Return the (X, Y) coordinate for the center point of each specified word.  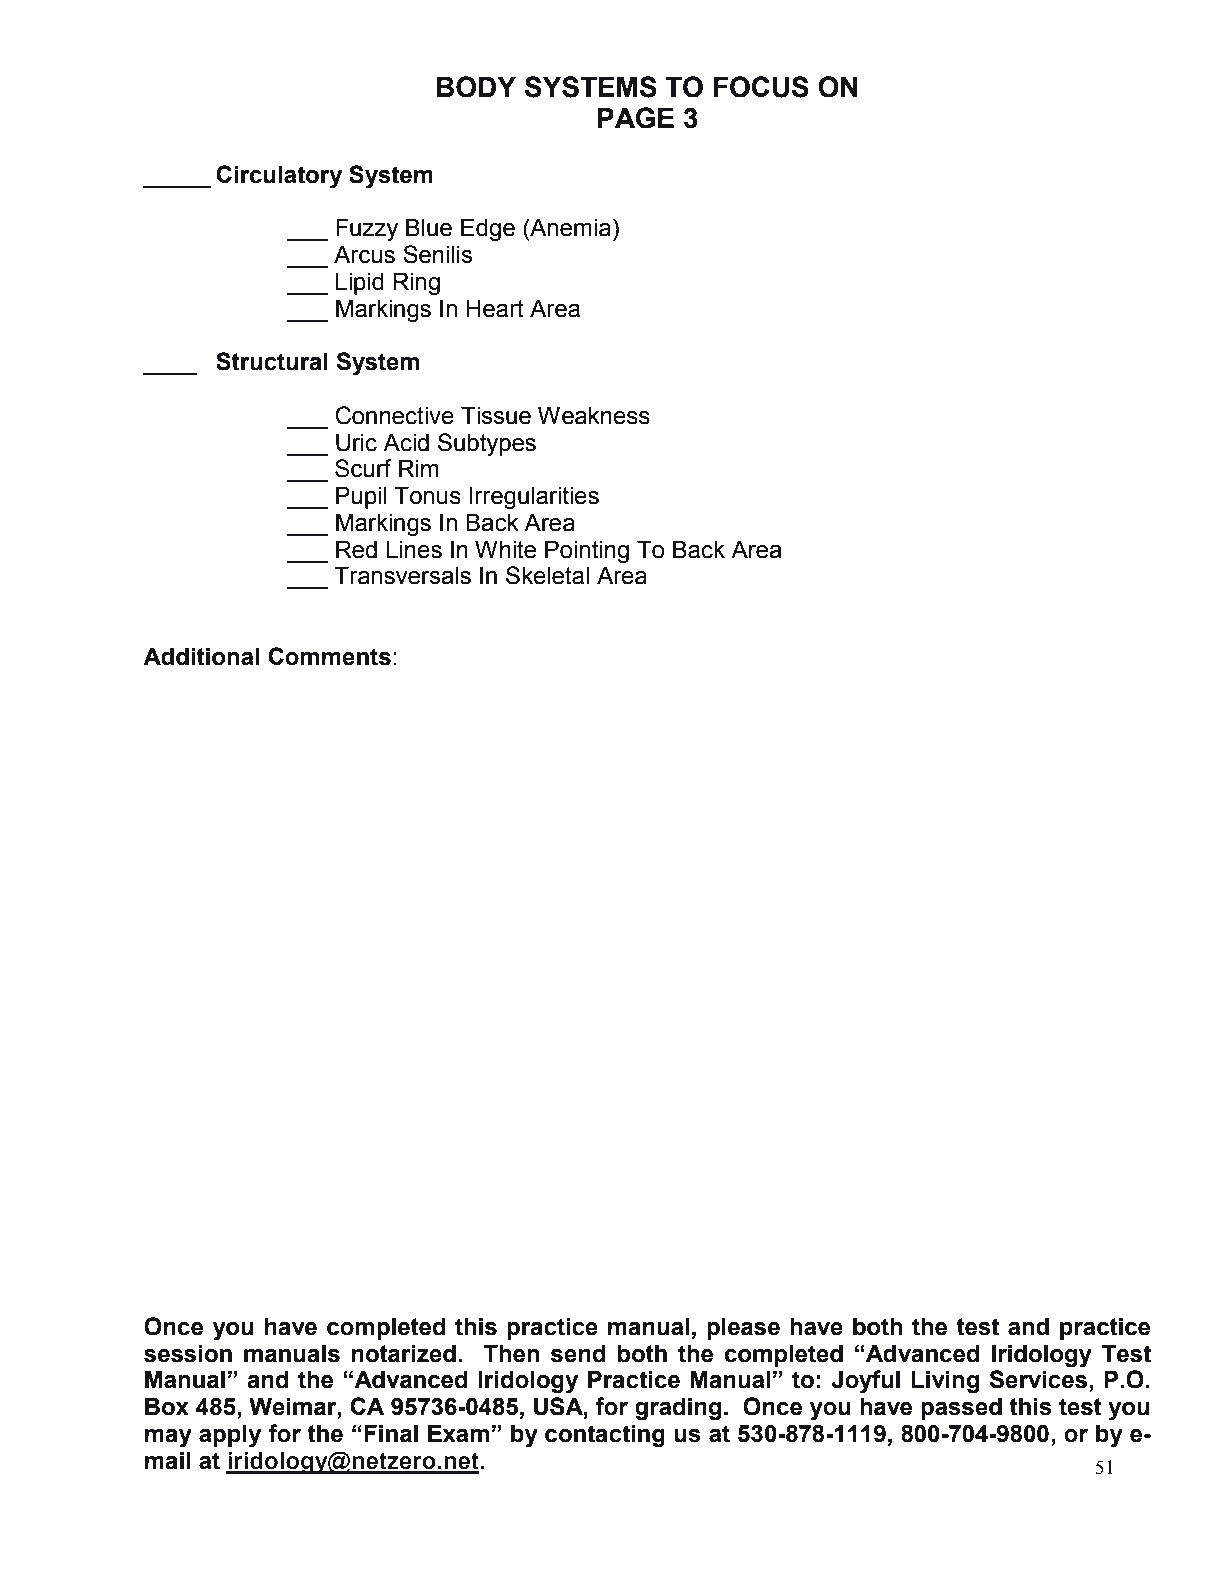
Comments (329, 656)
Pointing (587, 552)
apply (230, 1436)
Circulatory (279, 177)
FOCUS (761, 87)
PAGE (636, 118)
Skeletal (547, 575)
